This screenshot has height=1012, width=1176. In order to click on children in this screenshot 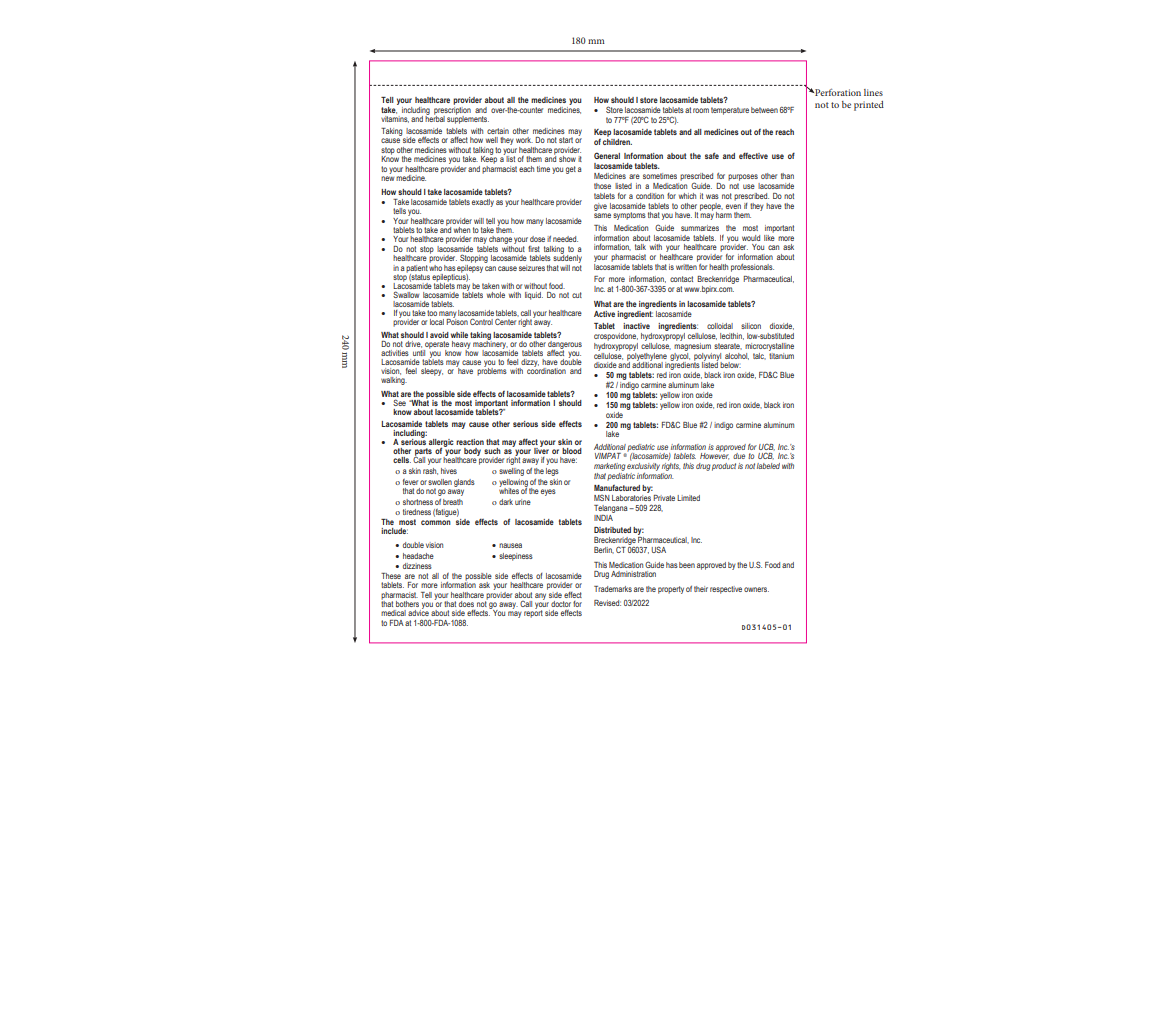, I will do `click(617, 140)`.
